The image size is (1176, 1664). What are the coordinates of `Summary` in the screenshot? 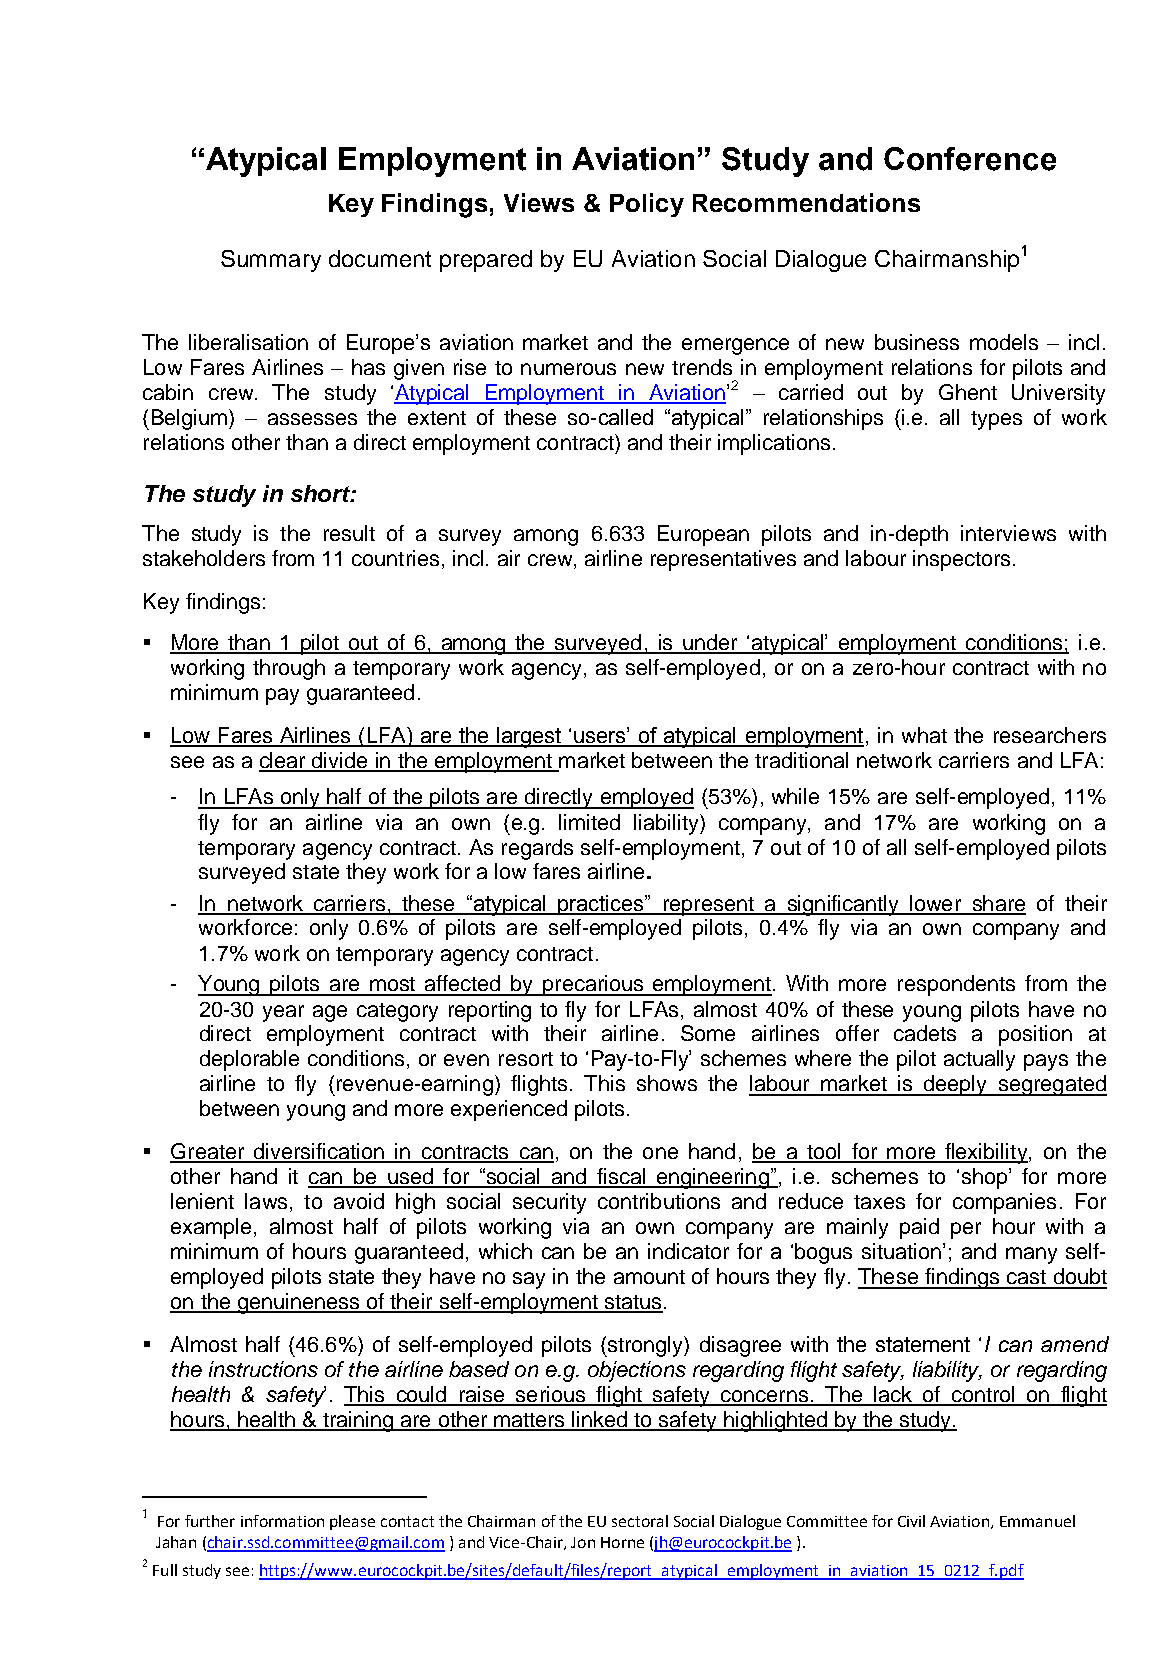 It's located at (271, 261).
